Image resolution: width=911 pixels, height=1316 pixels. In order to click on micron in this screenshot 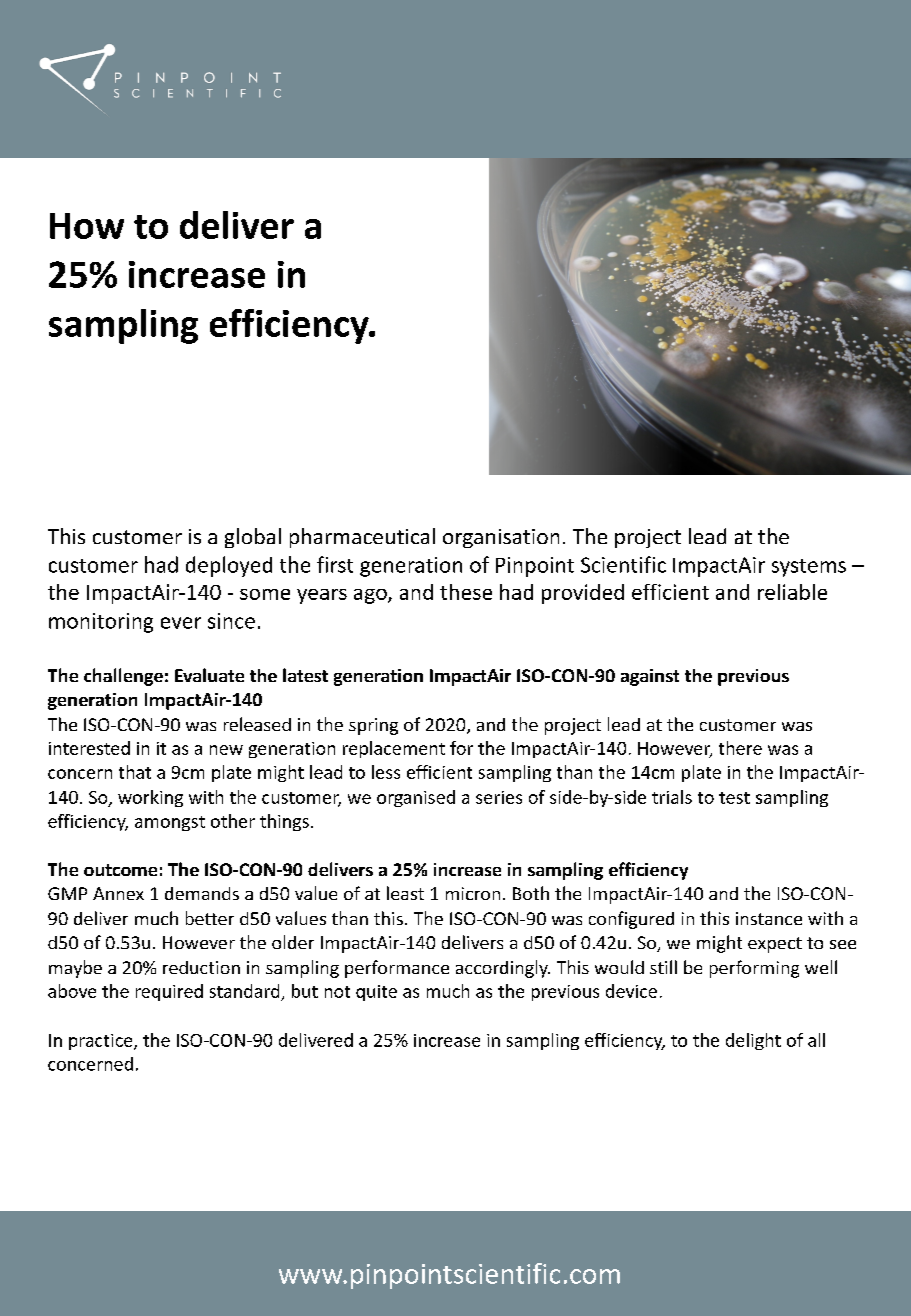, I will do `click(473, 893)`.
